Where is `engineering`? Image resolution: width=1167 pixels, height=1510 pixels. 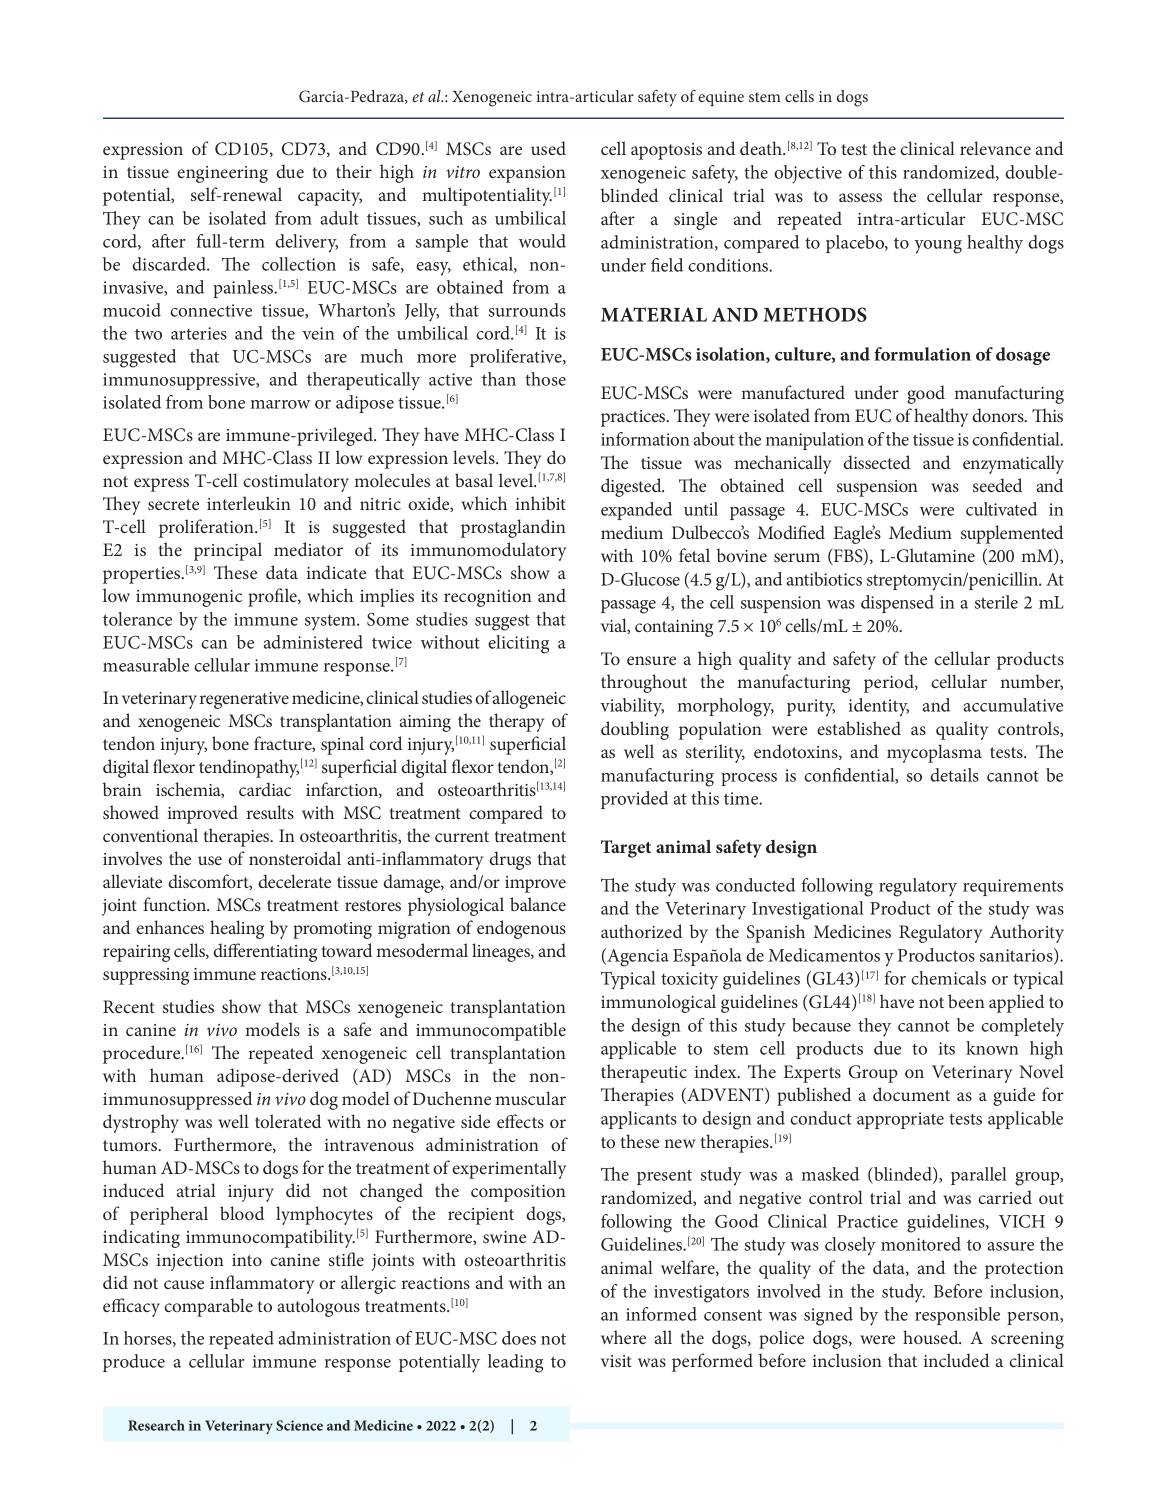 engineering is located at coordinates (222, 174).
